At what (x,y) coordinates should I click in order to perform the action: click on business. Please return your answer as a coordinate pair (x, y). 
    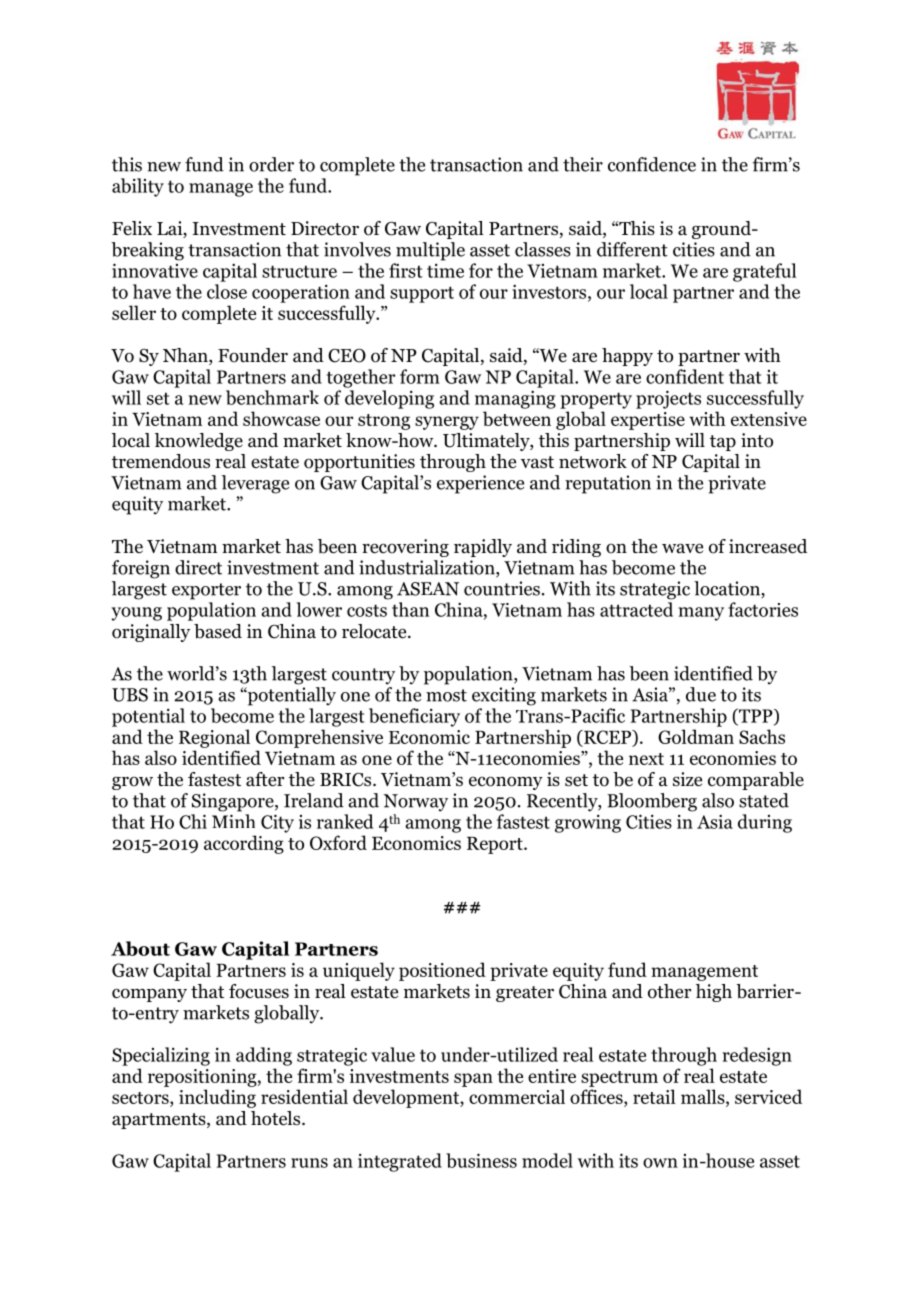
    Looking at the image, I should click on (481, 1160).
